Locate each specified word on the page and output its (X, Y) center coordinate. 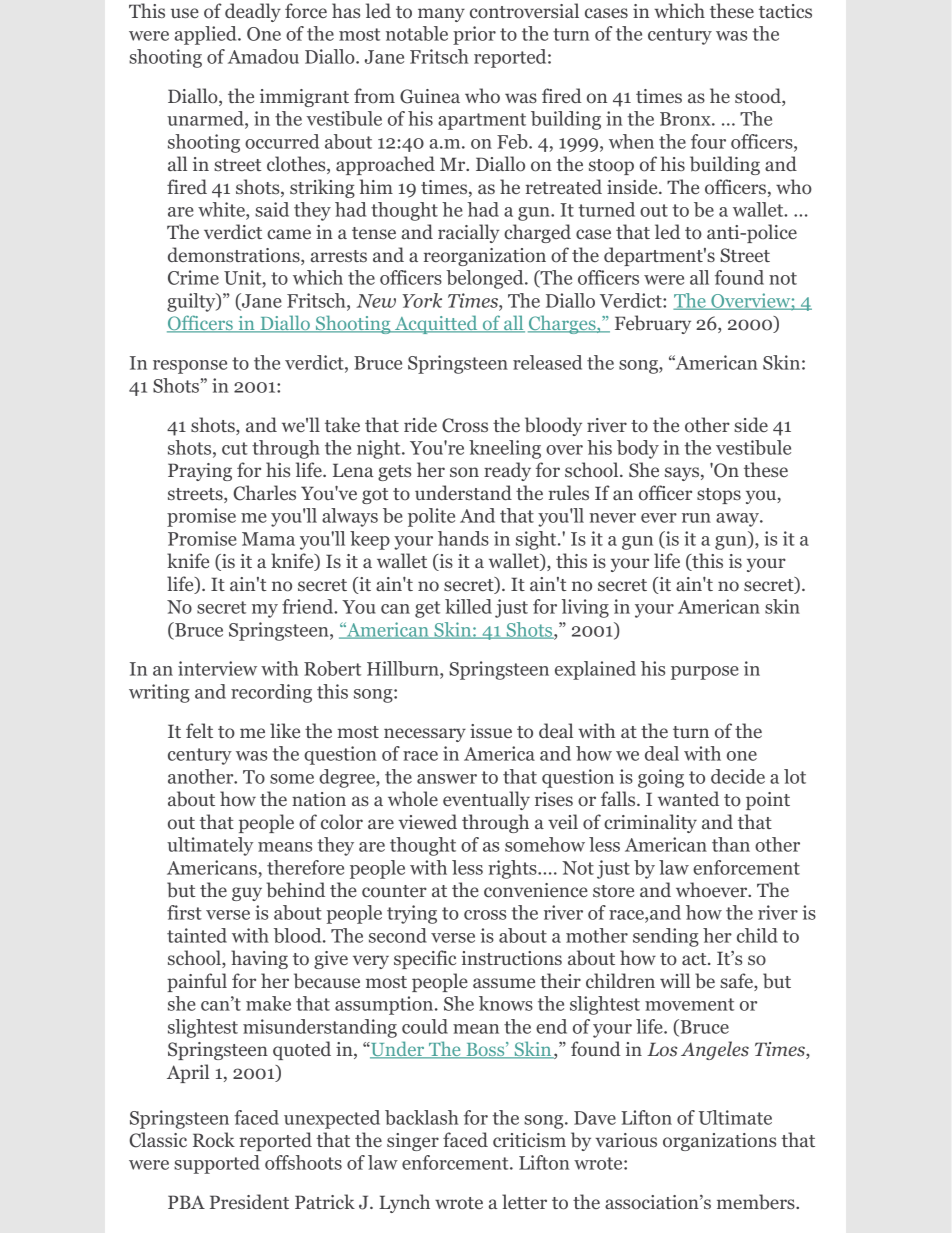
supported (217, 1164)
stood (759, 97)
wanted (688, 798)
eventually (486, 800)
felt (199, 730)
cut (235, 448)
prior (474, 35)
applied (207, 35)
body (638, 449)
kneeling (505, 449)
